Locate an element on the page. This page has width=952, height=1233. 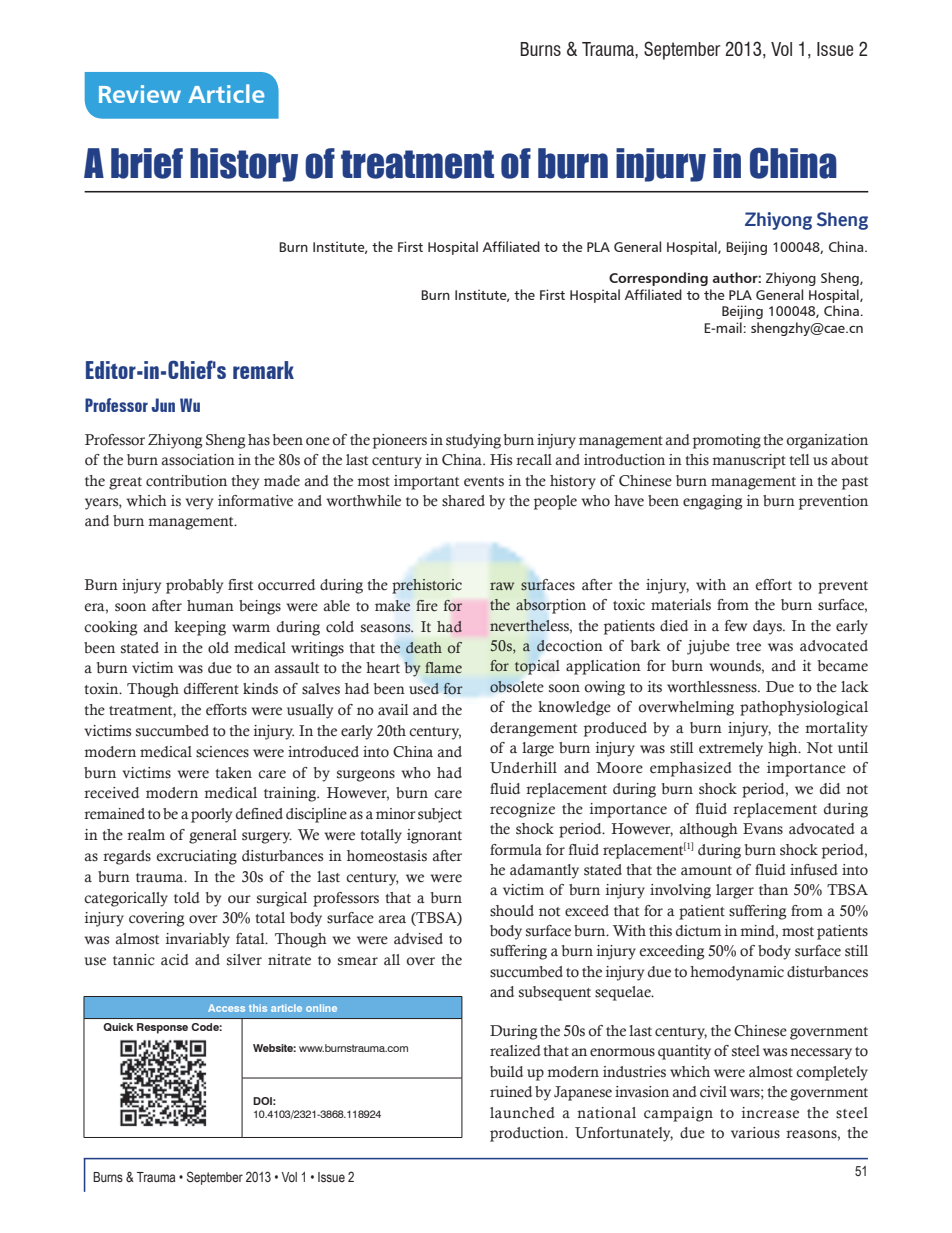
excruciating is located at coordinates (197, 857).
